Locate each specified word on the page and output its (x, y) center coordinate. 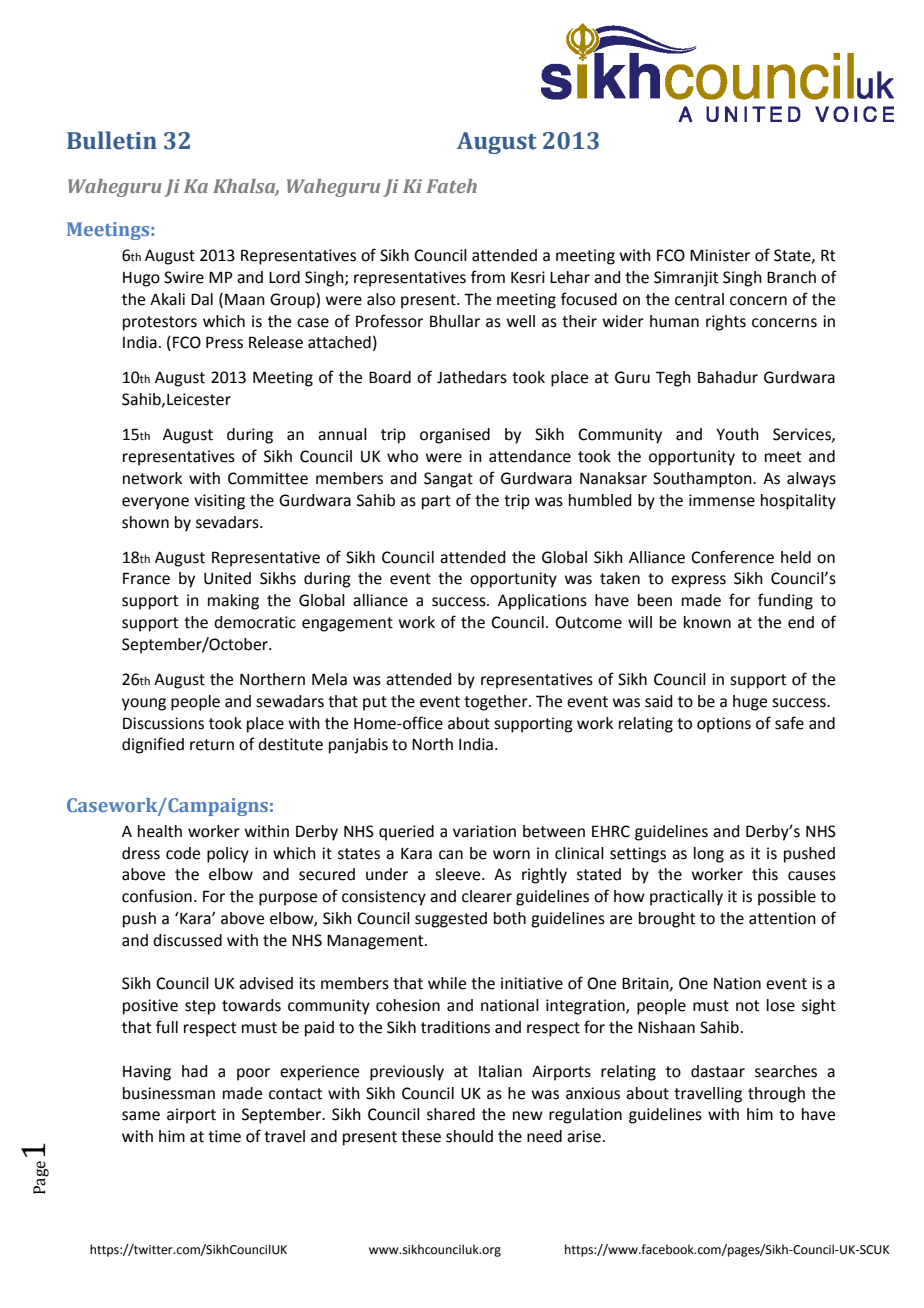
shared (451, 1114)
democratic (255, 622)
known (707, 622)
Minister (720, 255)
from (488, 277)
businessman (169, 1093)
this (765, 874)
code (183, 853)
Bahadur (728, 377)
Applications (542, 602)
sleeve (459, 874)
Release (276, 342)
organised (455, 436)
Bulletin (112, 140)
